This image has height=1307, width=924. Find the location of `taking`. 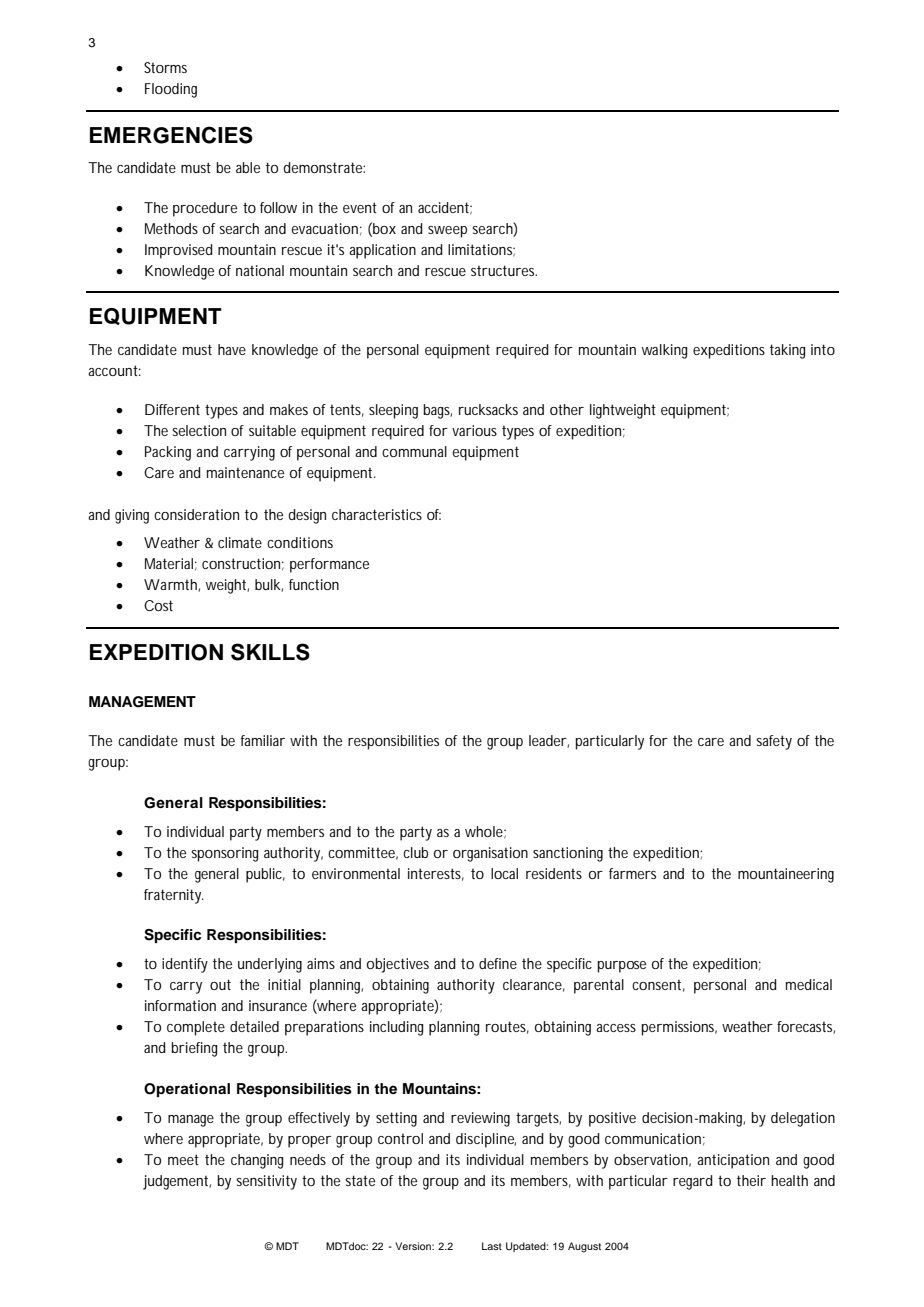

taking is located at coordinates (787, 351).
